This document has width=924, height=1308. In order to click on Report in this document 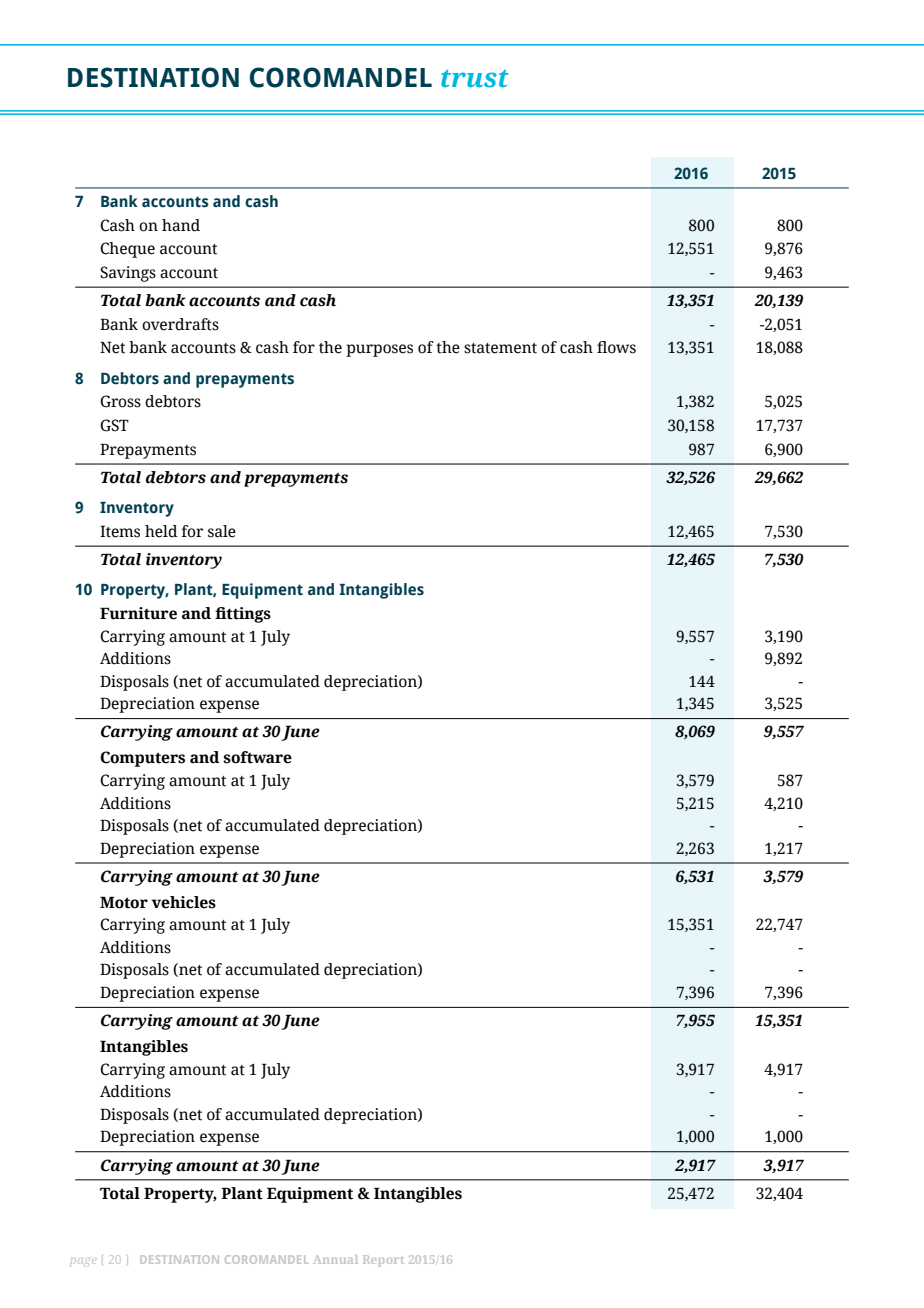, I will do `click(383, 1261)`.
